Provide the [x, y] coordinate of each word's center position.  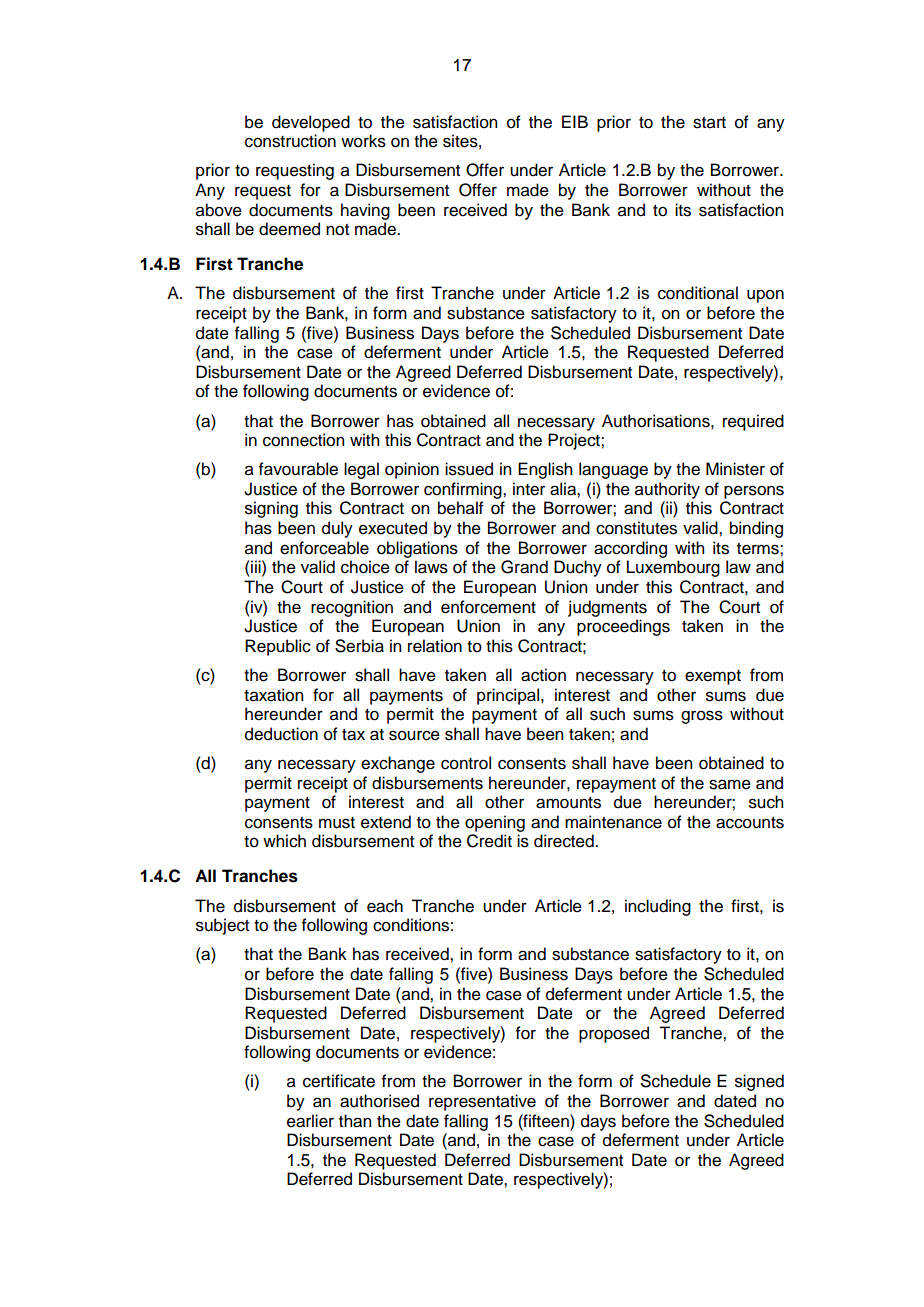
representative [482, 1102]
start [709, 123]
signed [759, 1082]
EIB [575, 121]
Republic [278, 647]
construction [290, 141]
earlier [310, 1121]
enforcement [488, 607]
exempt [713, 677]
